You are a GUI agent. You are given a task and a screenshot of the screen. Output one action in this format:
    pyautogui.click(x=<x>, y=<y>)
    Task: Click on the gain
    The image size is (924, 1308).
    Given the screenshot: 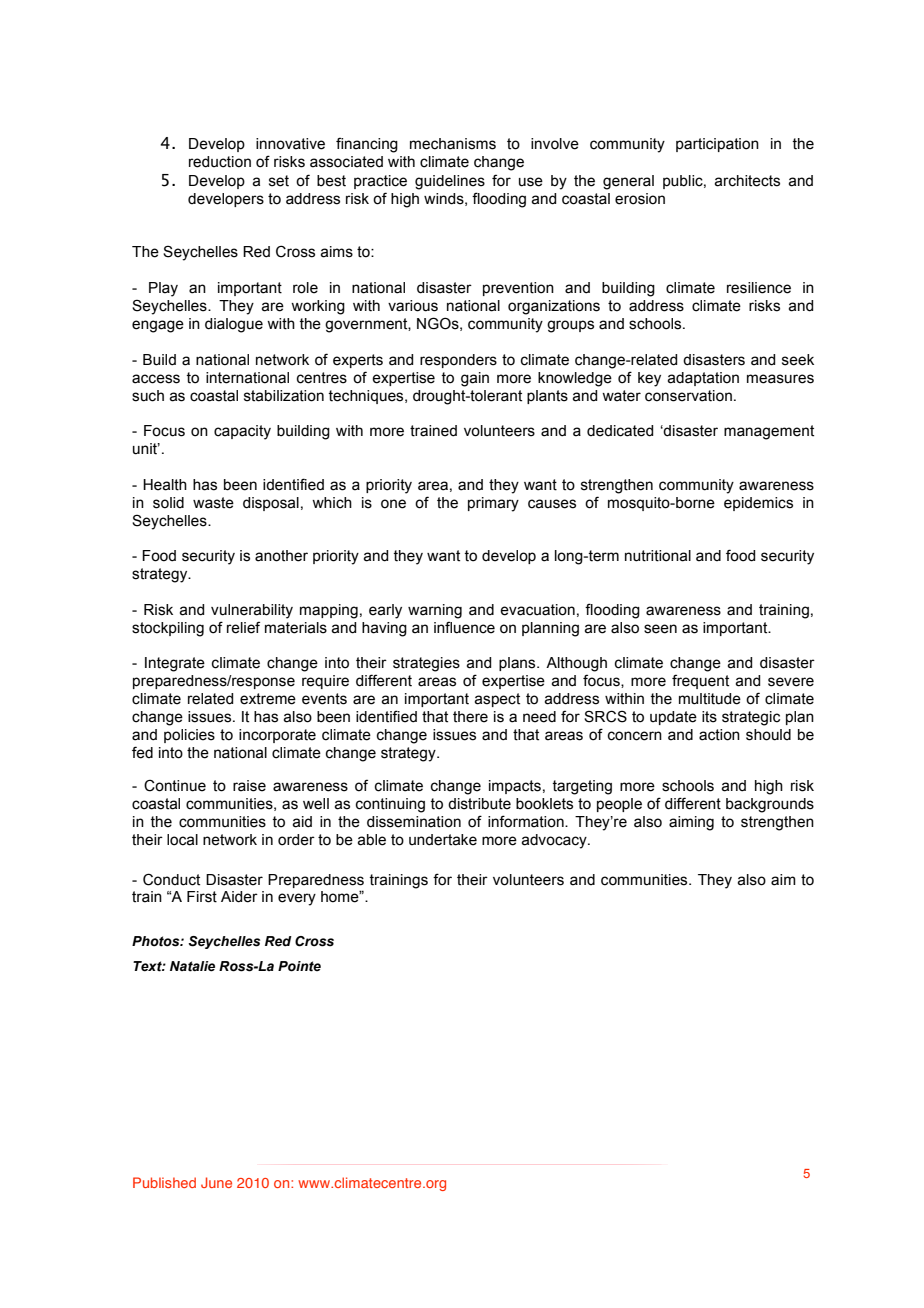 What is the action you would take?
    pyautogui.click(x=475, y=379)
